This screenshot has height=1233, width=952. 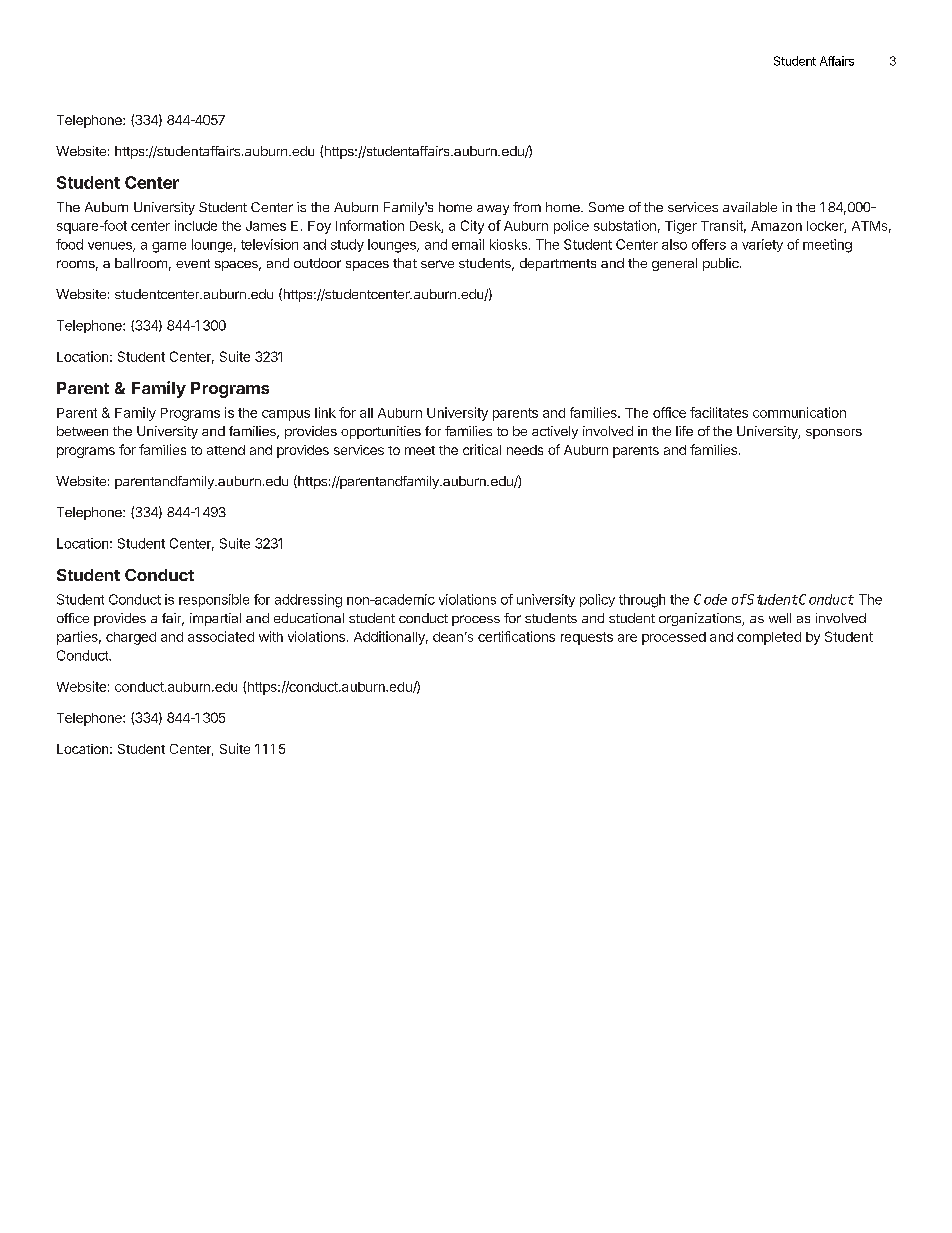 I want to click on charged, so click(x=131, y=638).
